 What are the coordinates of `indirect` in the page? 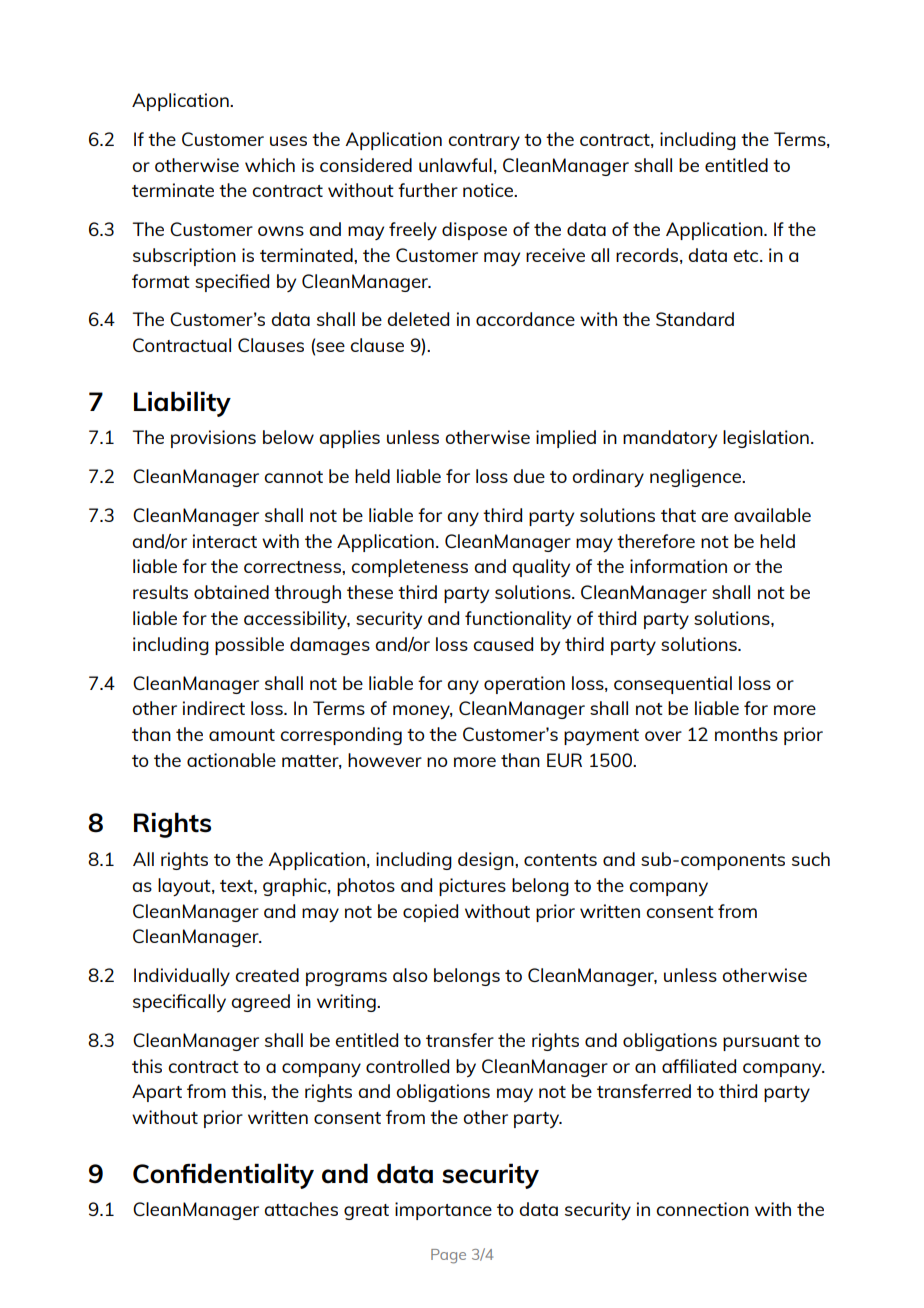 It's located at (214, 708).
